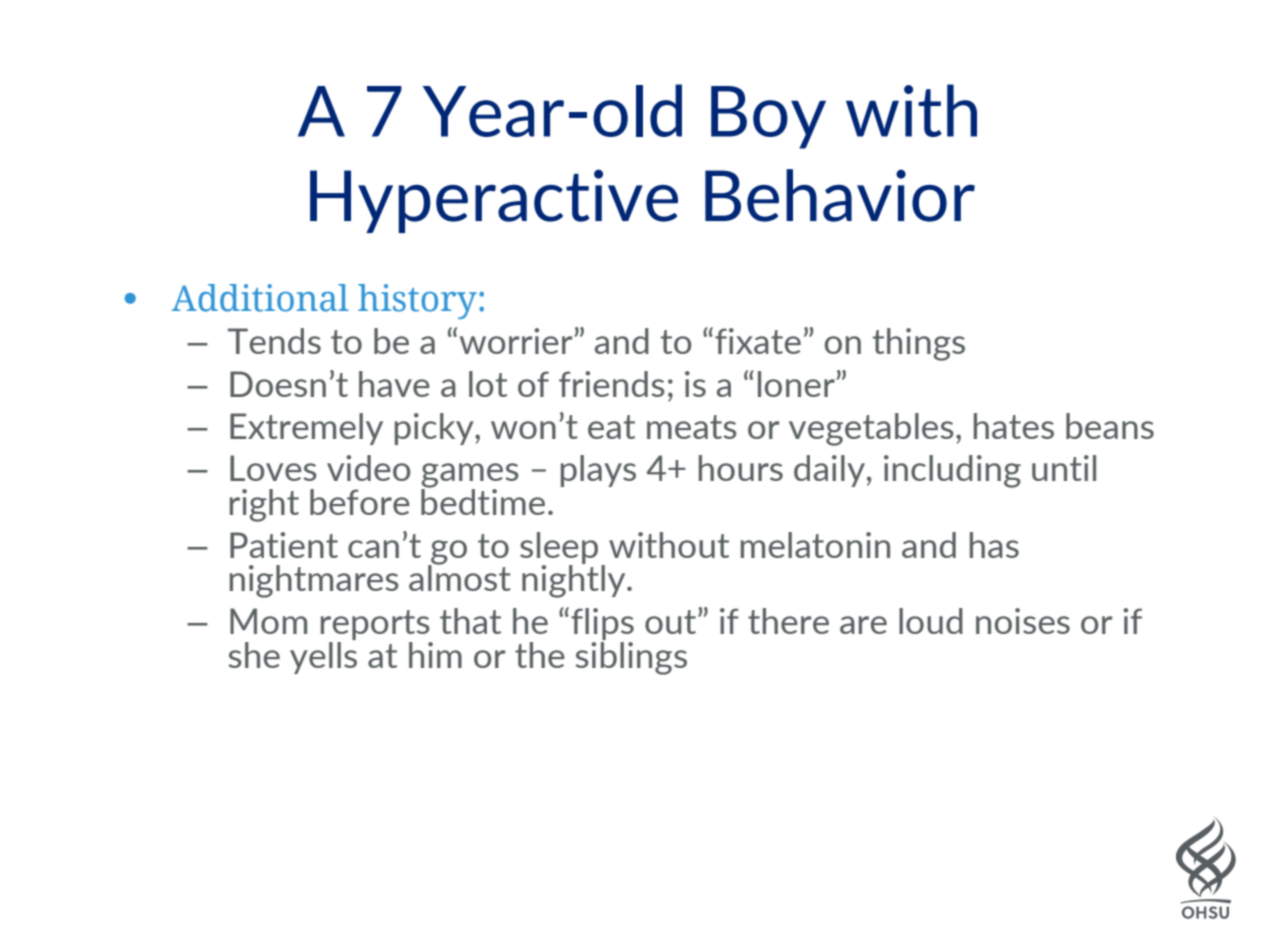  I want to click on has, so click(994, 545).
